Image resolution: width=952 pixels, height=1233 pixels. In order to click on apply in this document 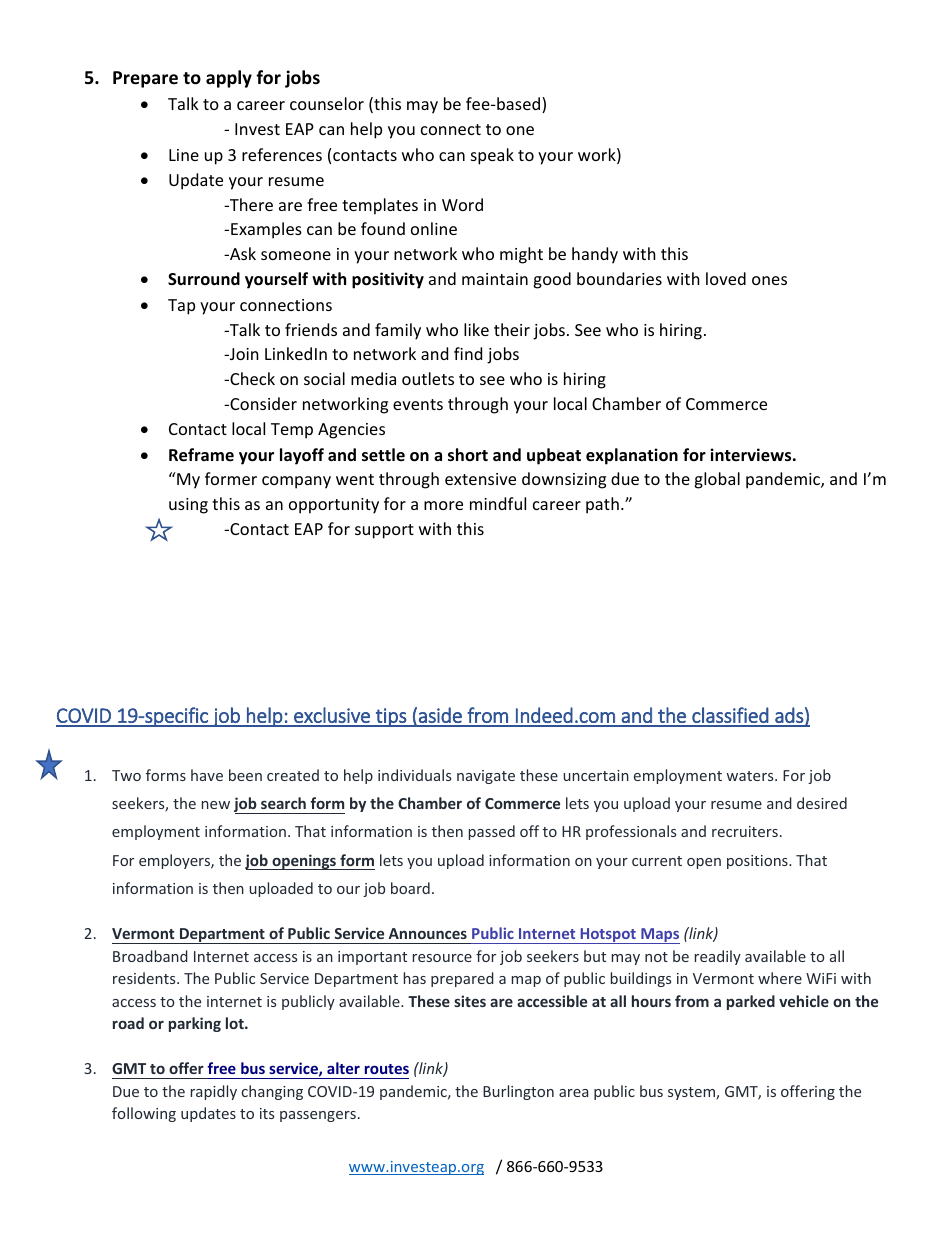, I will do `click(229, 79)`.
